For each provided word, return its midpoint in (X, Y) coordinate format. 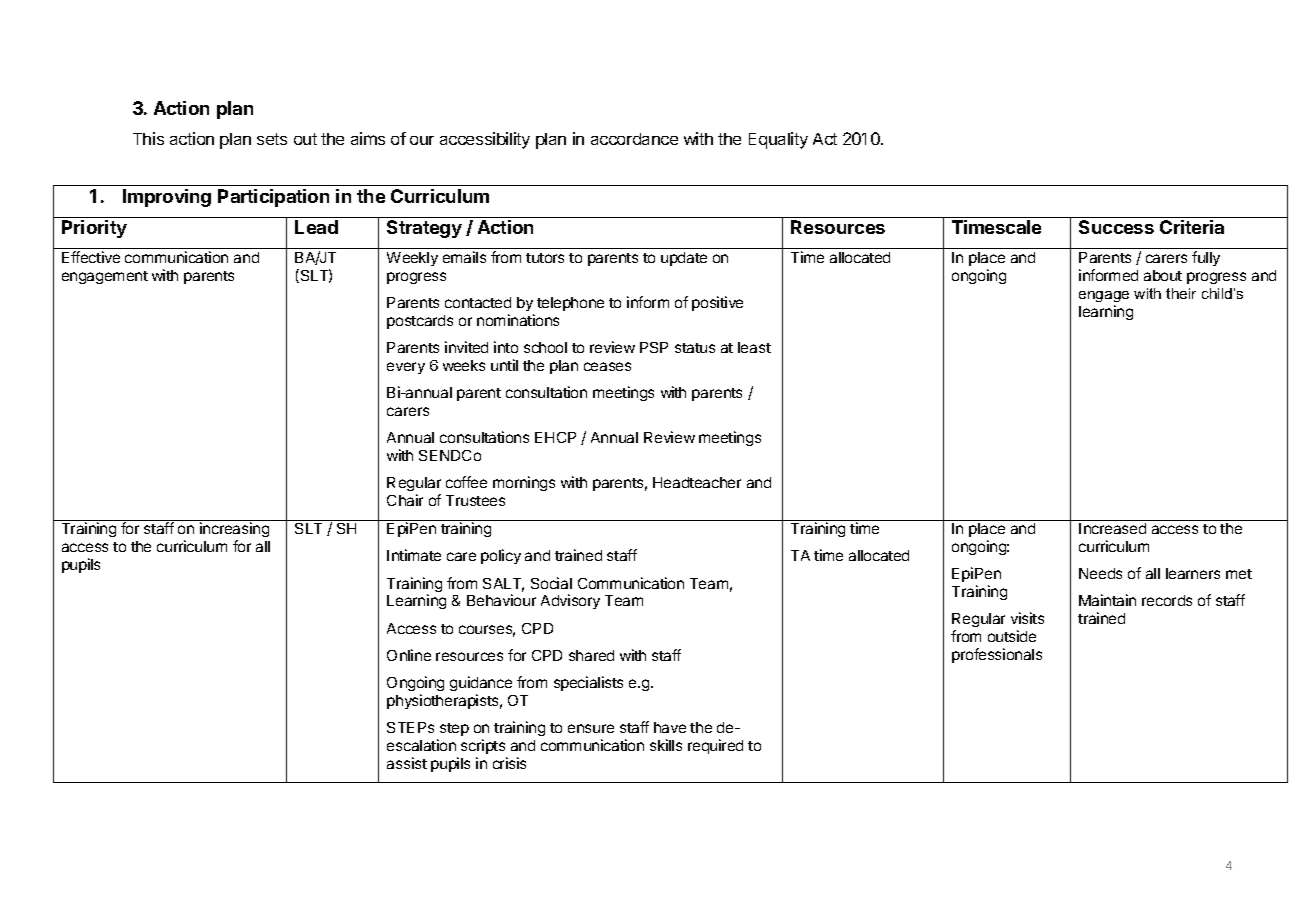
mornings (524, 483)
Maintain (1107, 600)
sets (272, 139)
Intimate (414, 555)
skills (666, 745)
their (1181, 293)
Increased (1112, 528)
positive (717, 303)
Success (1116, 227)
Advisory (570, 601)
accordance (634, 139)
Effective (91, 257)
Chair (405, 500)
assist (407, 763)
